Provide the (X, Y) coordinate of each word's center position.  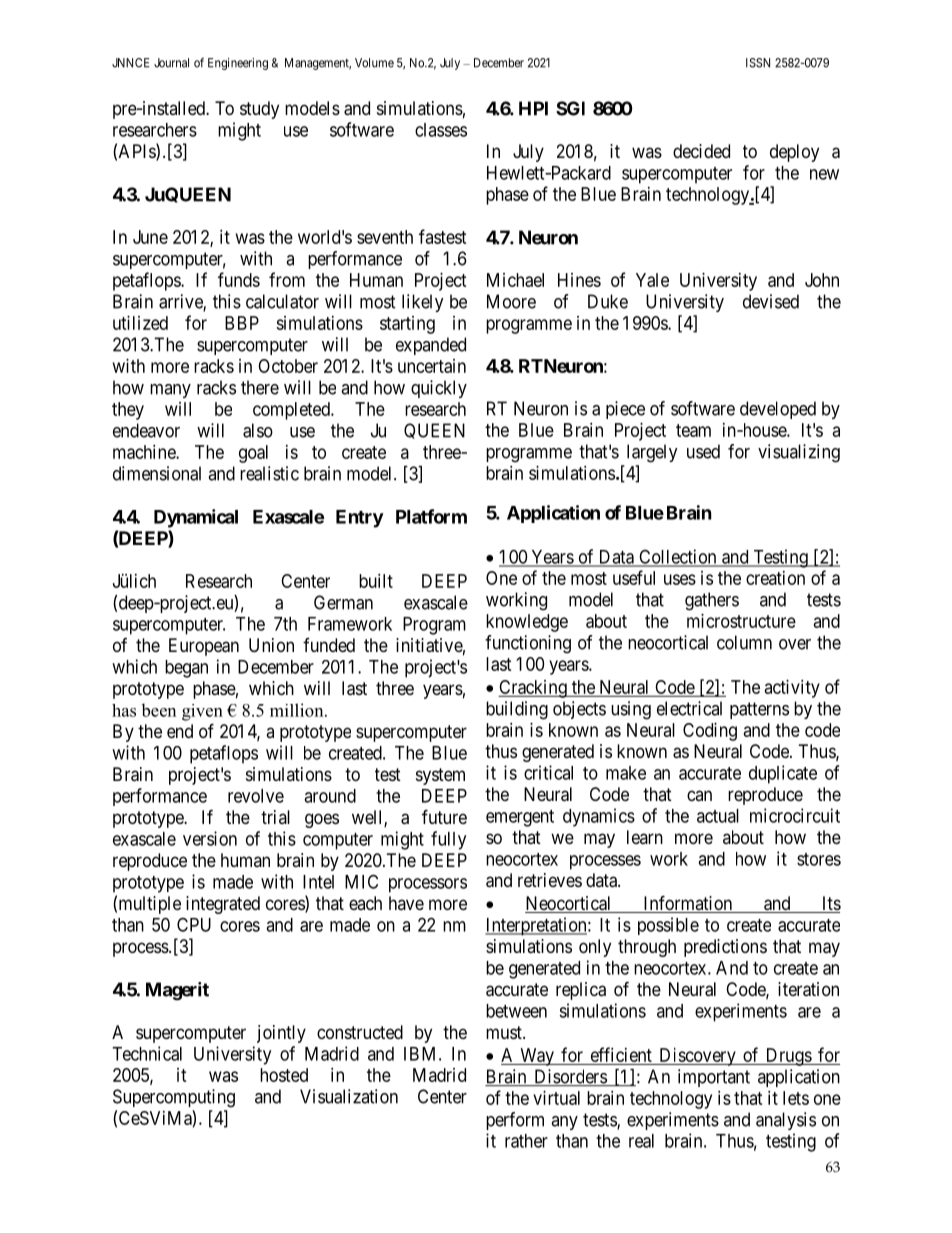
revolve (256, 796)
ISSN (758, 63)
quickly (439, 389)
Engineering (238, 64)
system (440, 776)
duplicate (783, 774)
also (258, 430)
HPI (533, 108)
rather (526, 1141)
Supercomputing (174, 1098)
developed (778, 410)
